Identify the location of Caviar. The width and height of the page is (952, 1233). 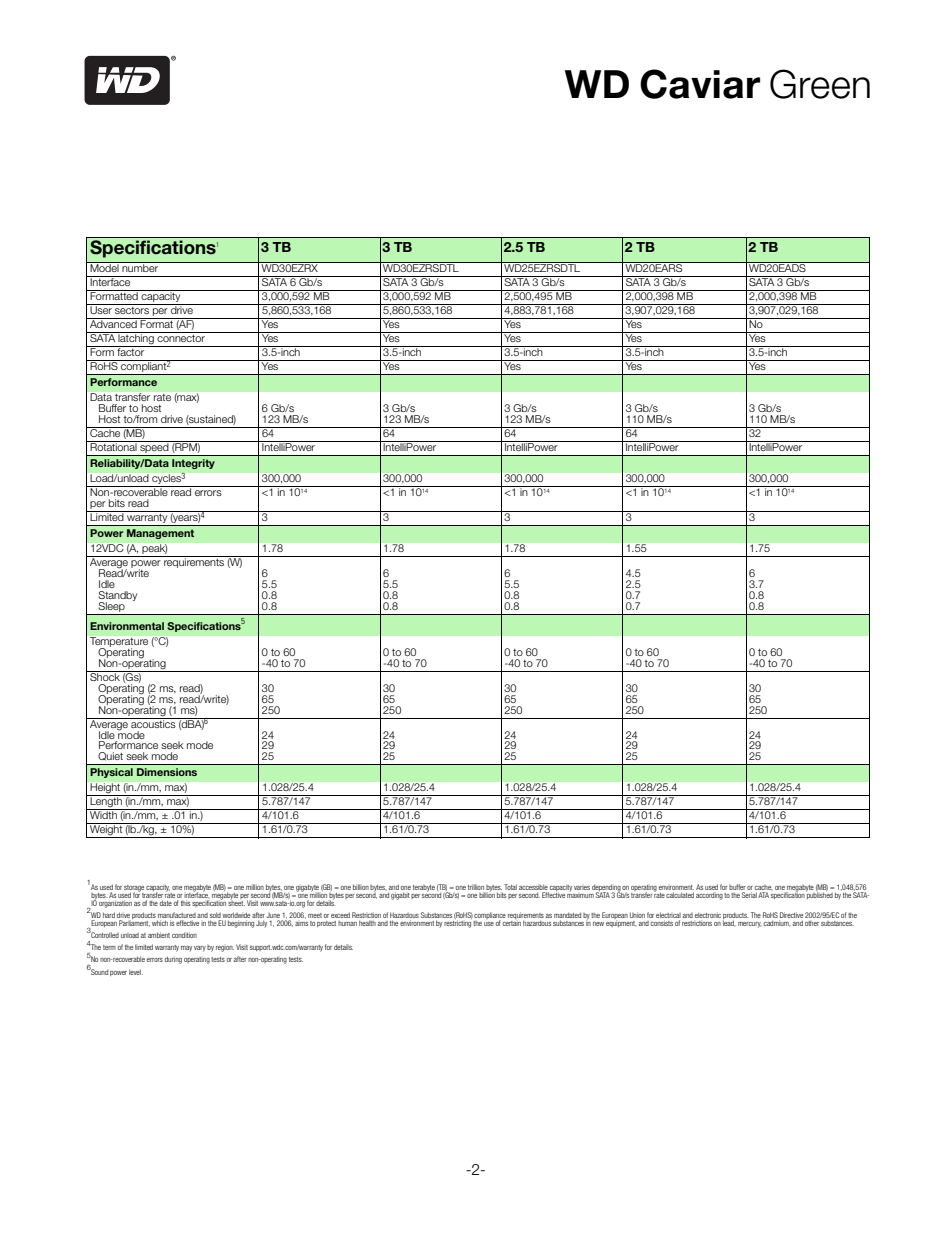
(700, 84).
